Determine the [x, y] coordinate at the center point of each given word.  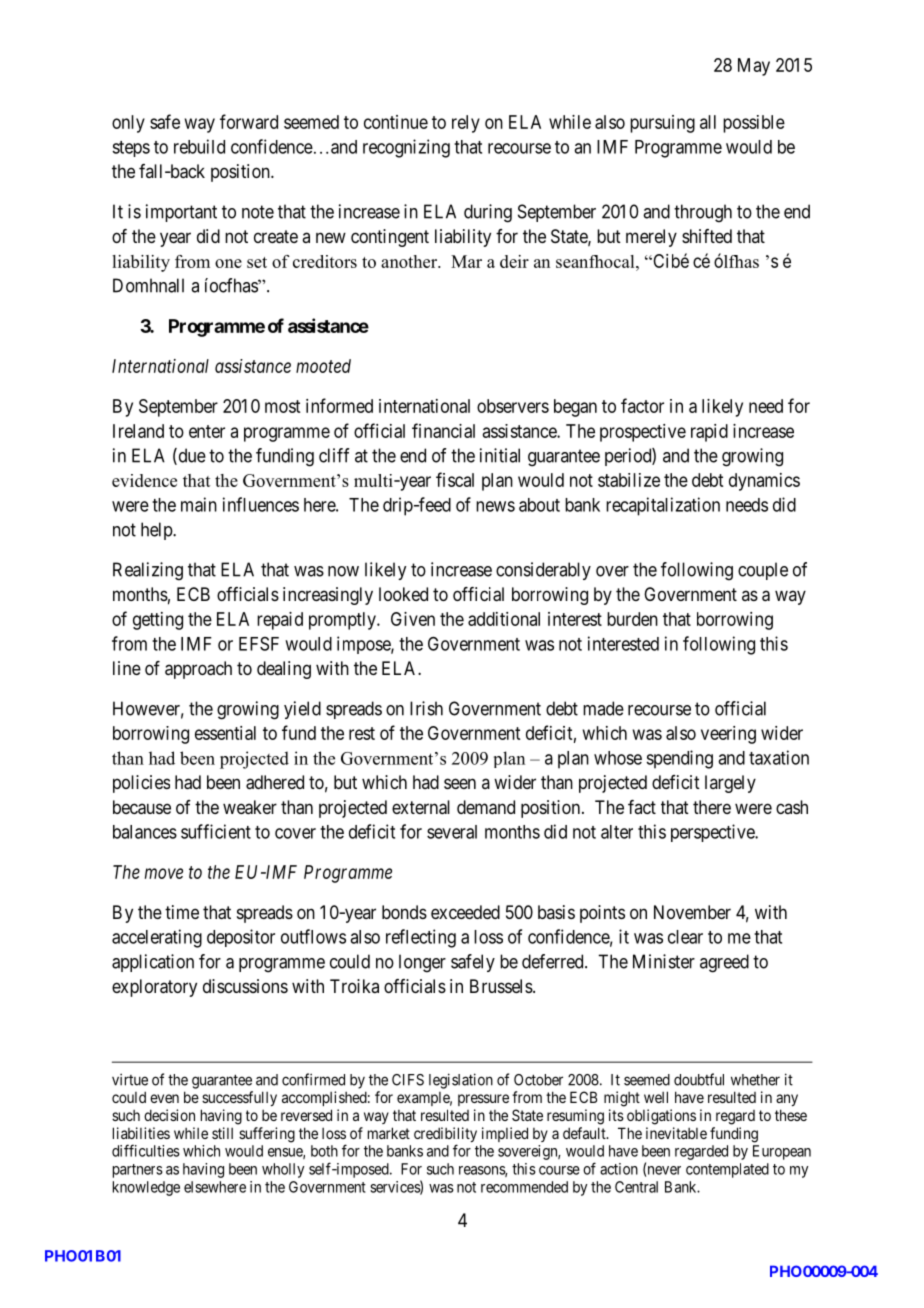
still [222, 1133]
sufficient [216, 831]
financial [443, 430]
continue [396, 122]
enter [207, 431]
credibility [445, 1136]
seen [460, 783]
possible [754, 124]
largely [730, 784]
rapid [709, 433]
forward [249, 121]
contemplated [727, 1170]
